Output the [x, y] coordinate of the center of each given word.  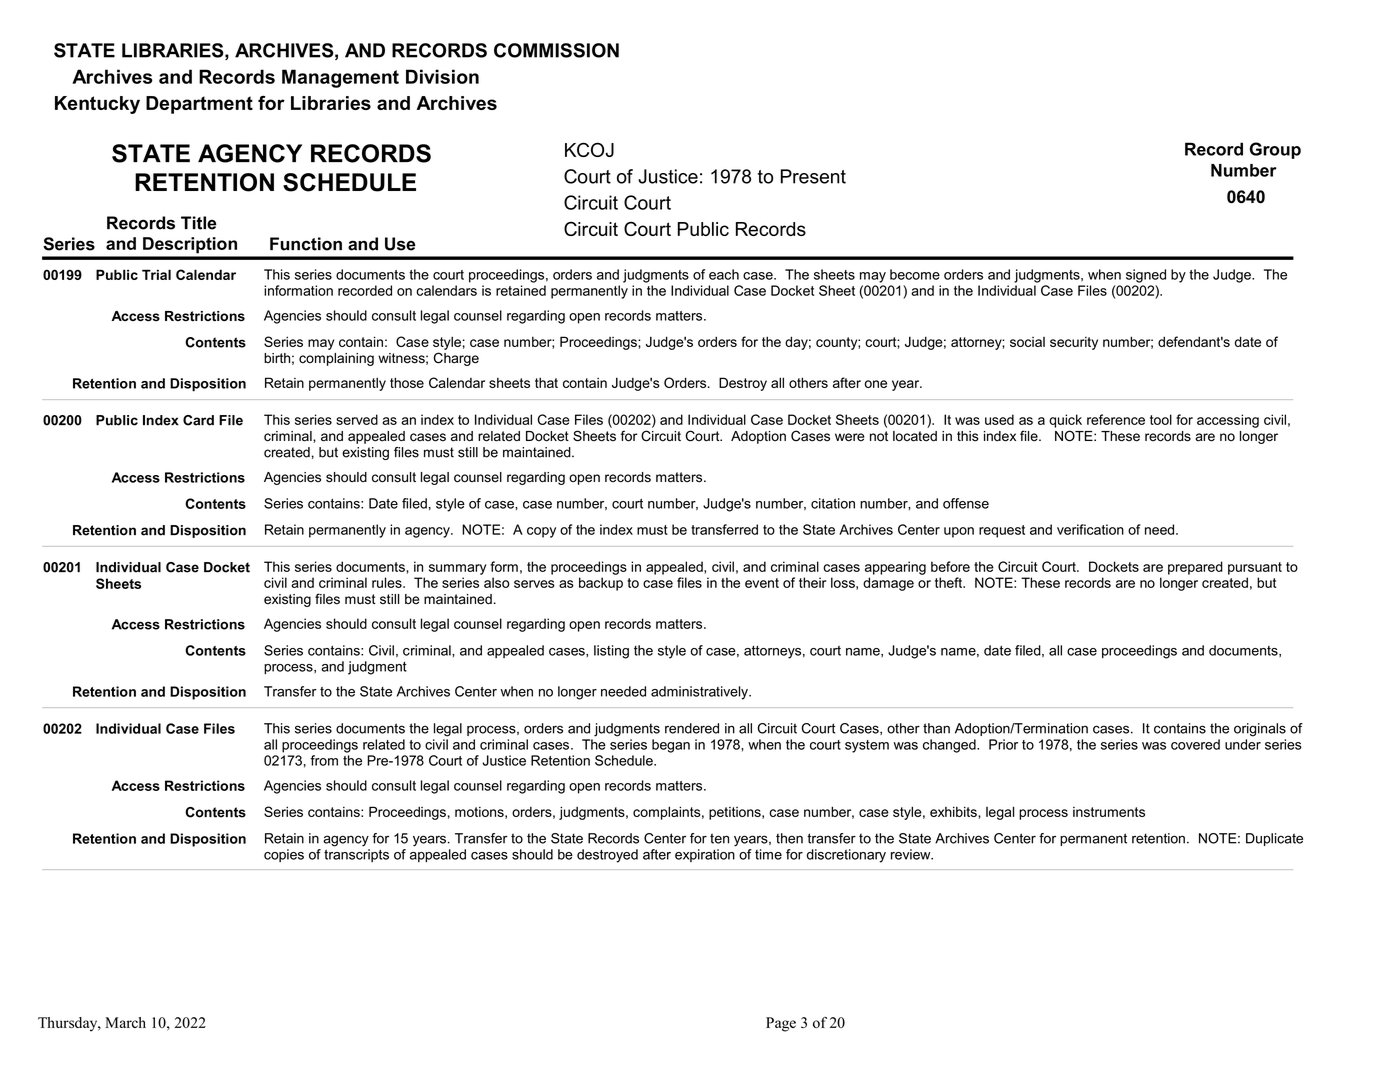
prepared [1195, 568]
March [125, 1022]
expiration [705, 855]
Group [1275, 150]
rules [388, 582]
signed [1146, 276]
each [724, 274]
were [850, 437]
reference [1116, 419]
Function [306, 244]
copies [284, 855]
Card [198, 420]
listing [611, 652]
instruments [1109, 812]
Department [199, 105]
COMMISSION [556, 50]
